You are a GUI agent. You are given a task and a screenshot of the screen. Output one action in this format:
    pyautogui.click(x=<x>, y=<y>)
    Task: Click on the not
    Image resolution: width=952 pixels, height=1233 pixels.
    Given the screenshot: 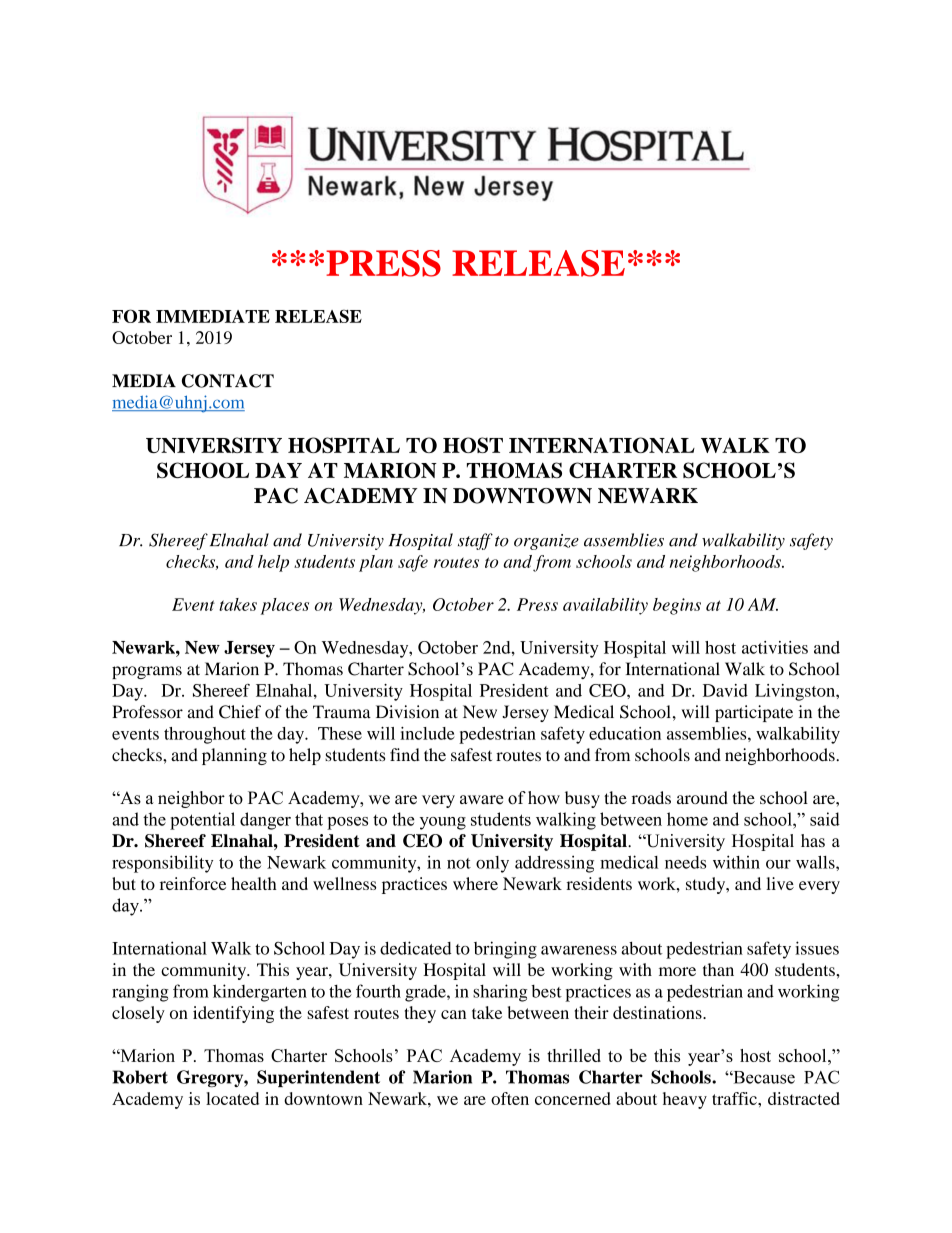 What is the action you would take?
    pyautogui.click(x=459, y=863)
